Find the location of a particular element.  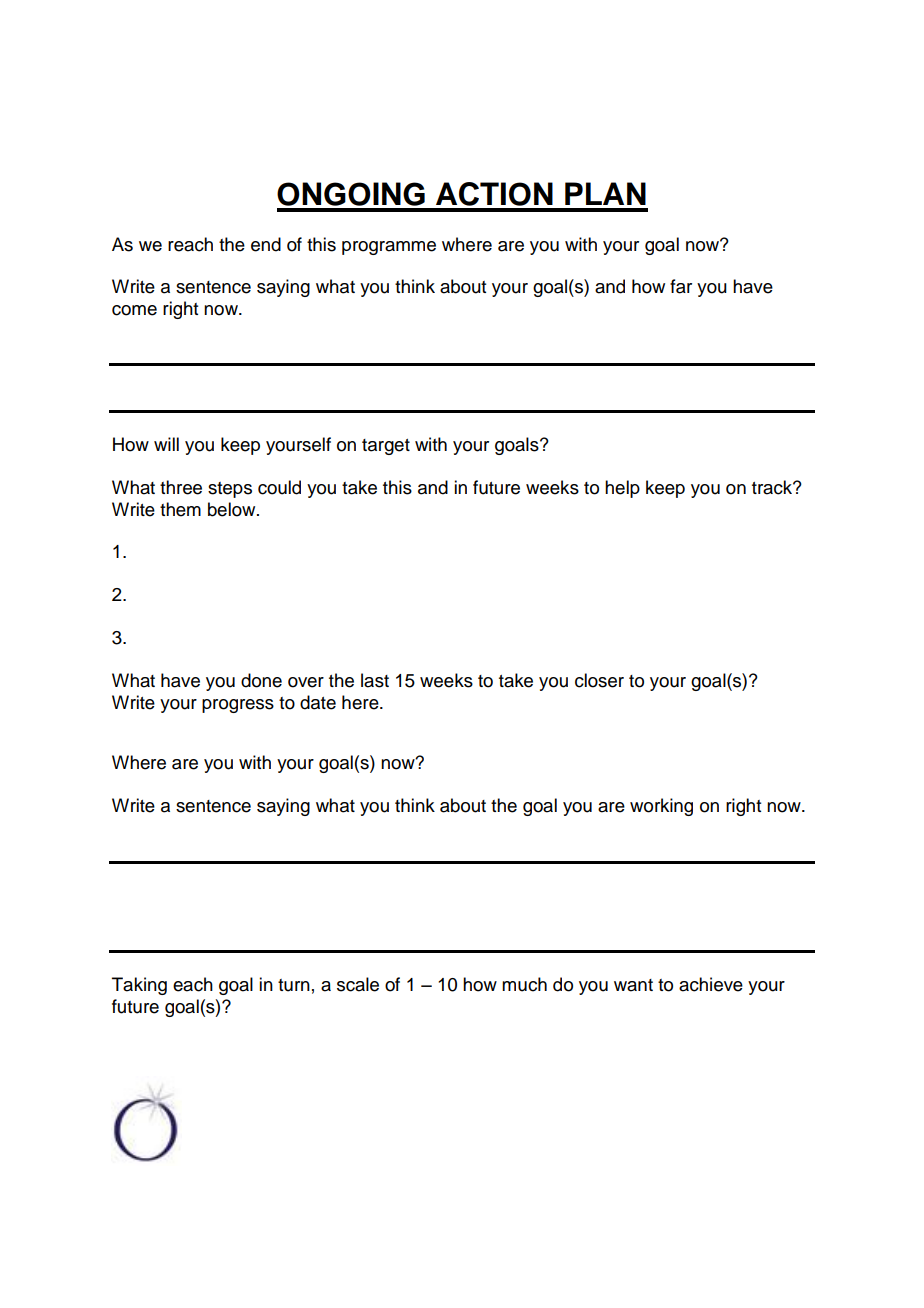

want is located at coordinates (633, 985).
